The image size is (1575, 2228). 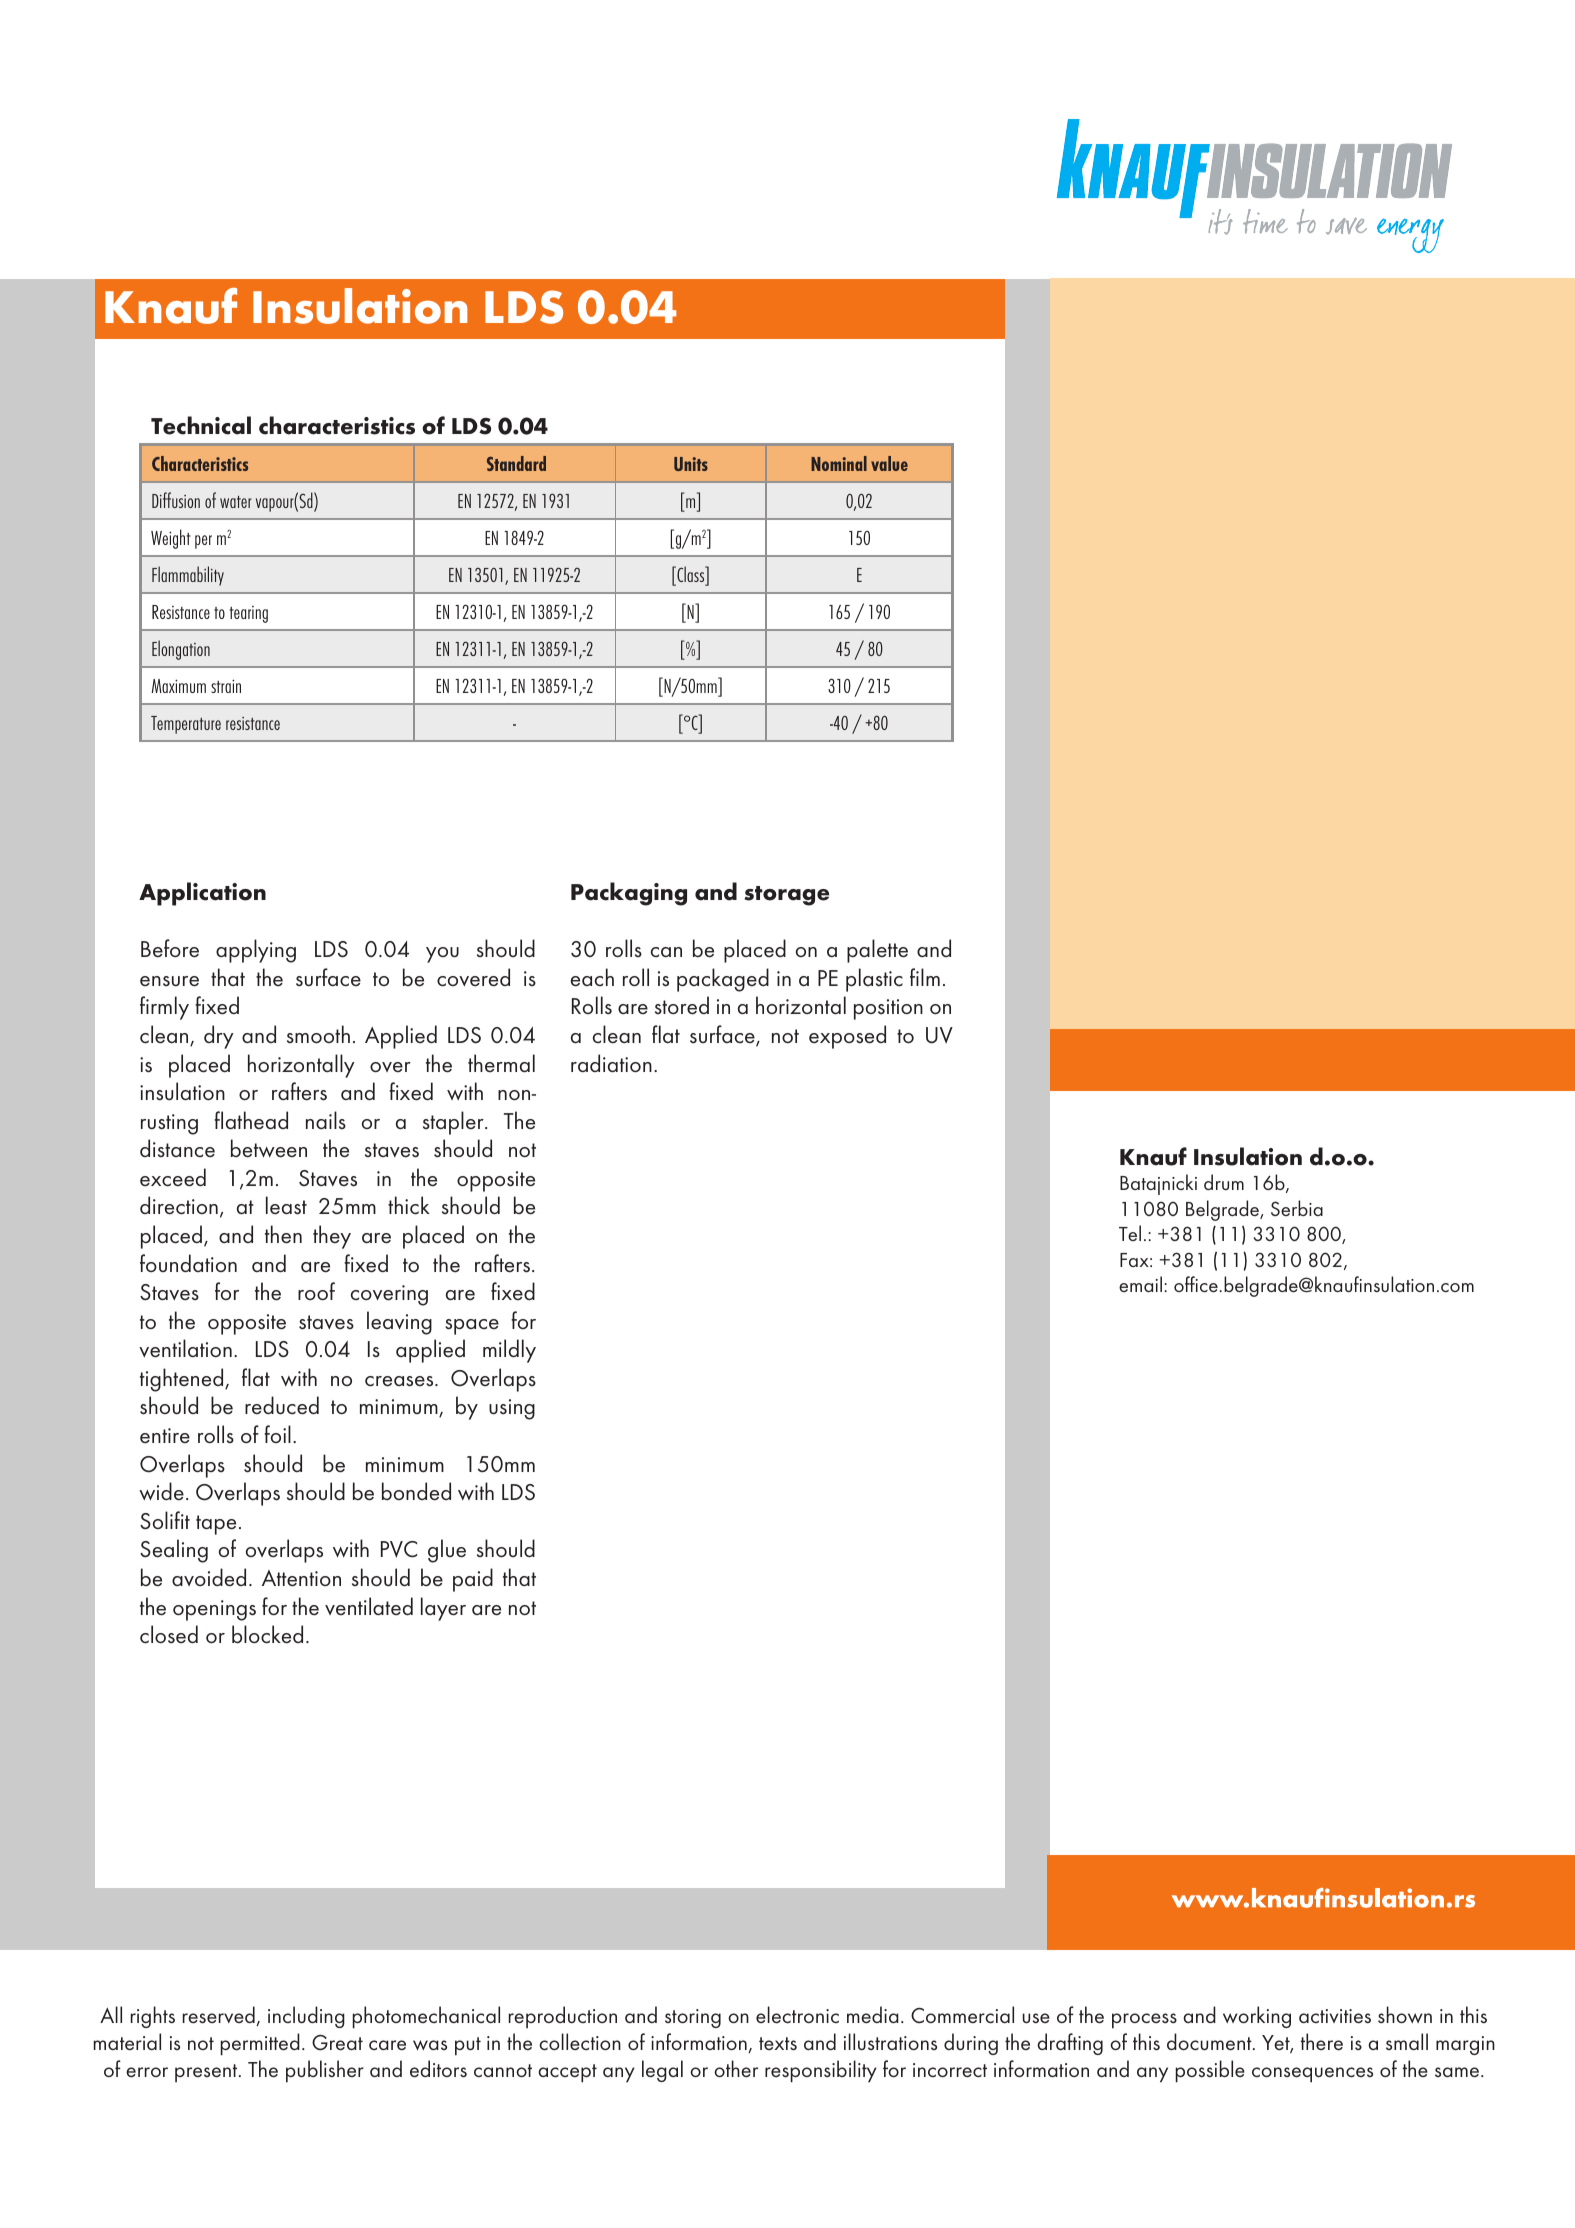 I want to click on value, so click(x=889, y=463).
